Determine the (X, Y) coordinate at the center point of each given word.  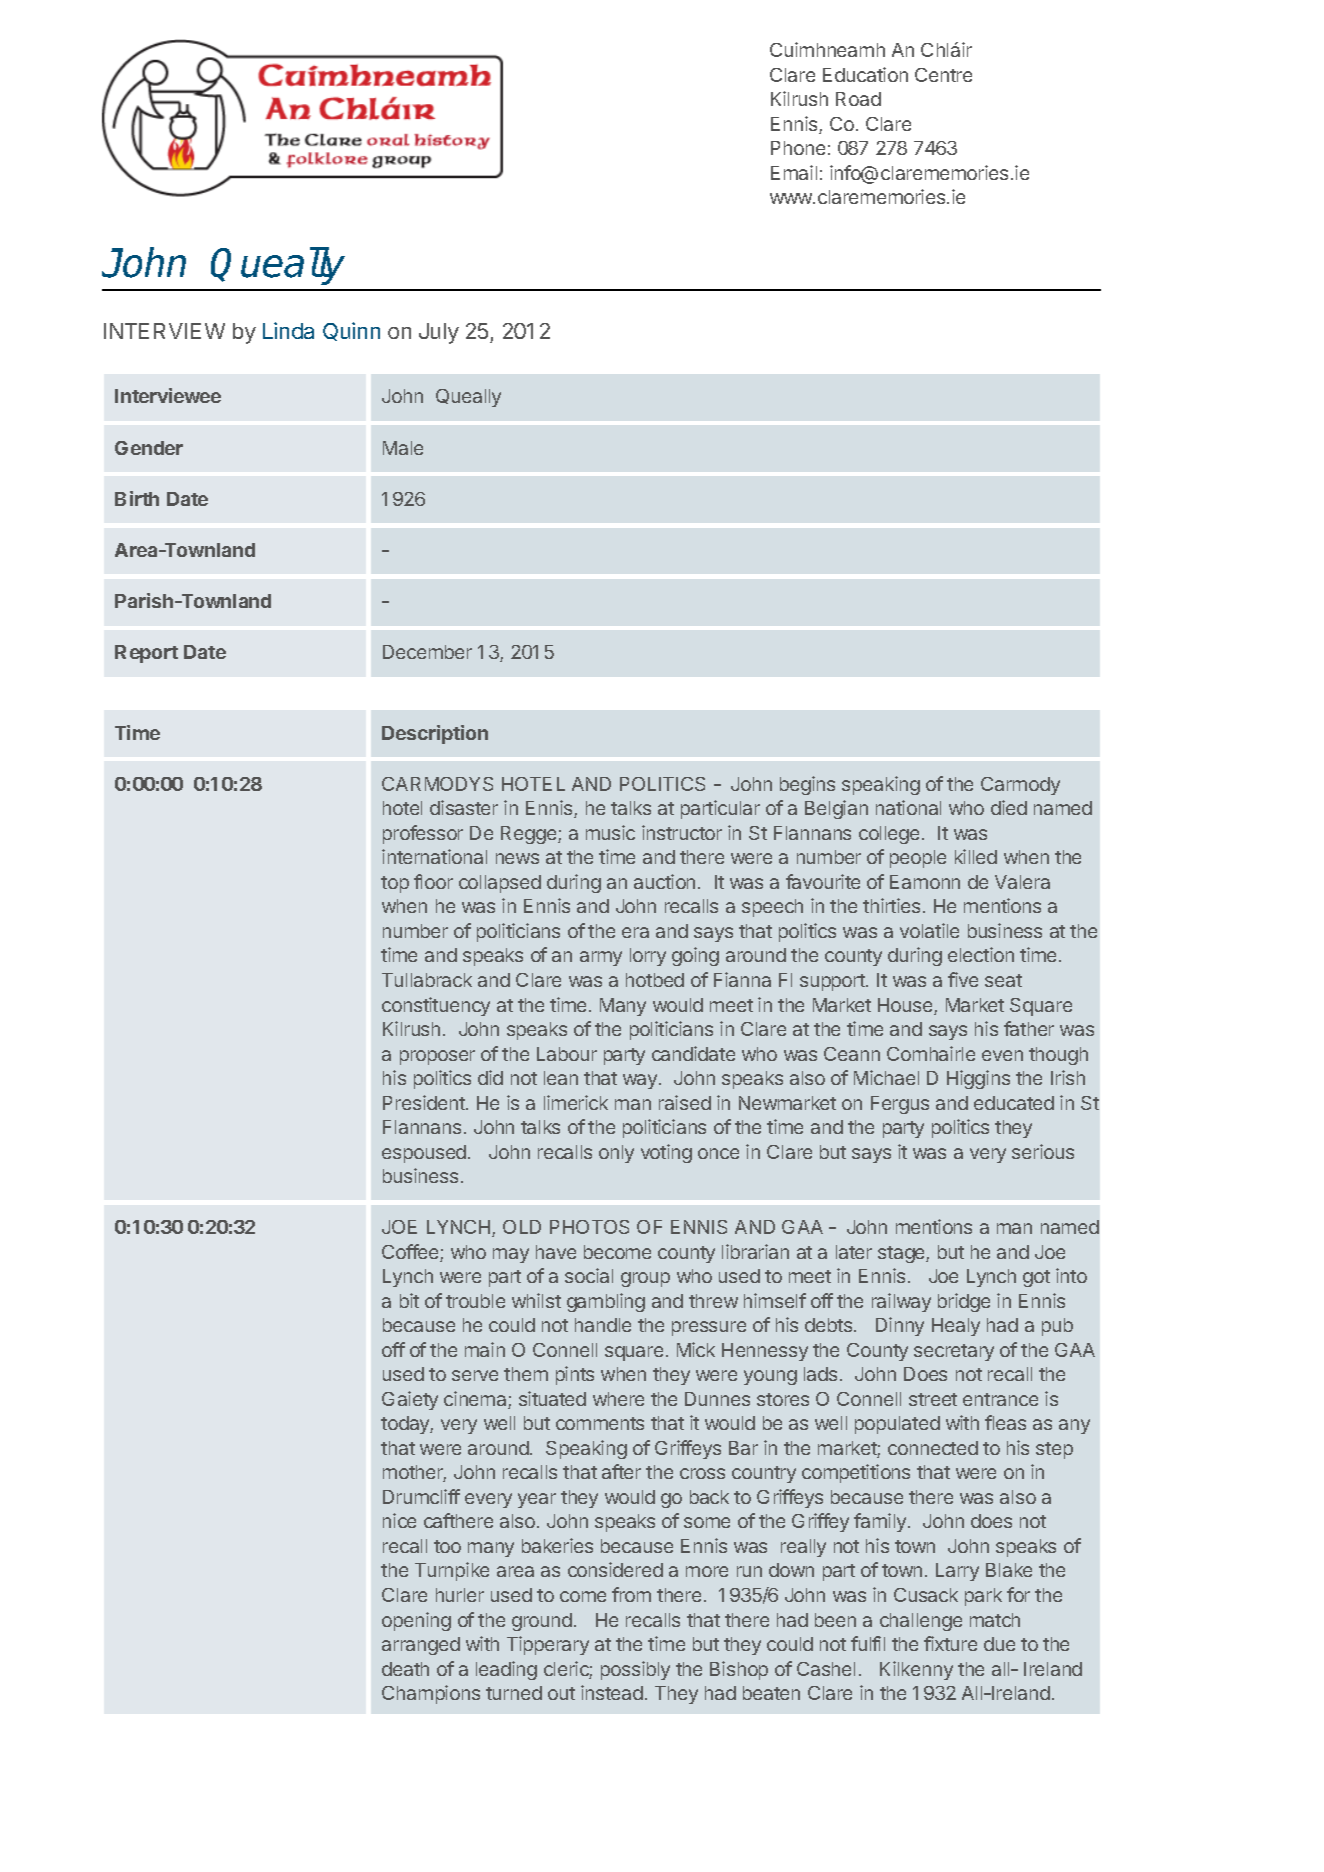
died (1009, 807)
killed (976, 856)
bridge (964, 1302)
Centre (943, 75)
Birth (137, 498)
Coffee (411, 1253)
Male (403, 448)
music (610, 832)
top (395, 884)
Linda (288, 330)
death (405, 1669)
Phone (798, 148)
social (589, 1275)
